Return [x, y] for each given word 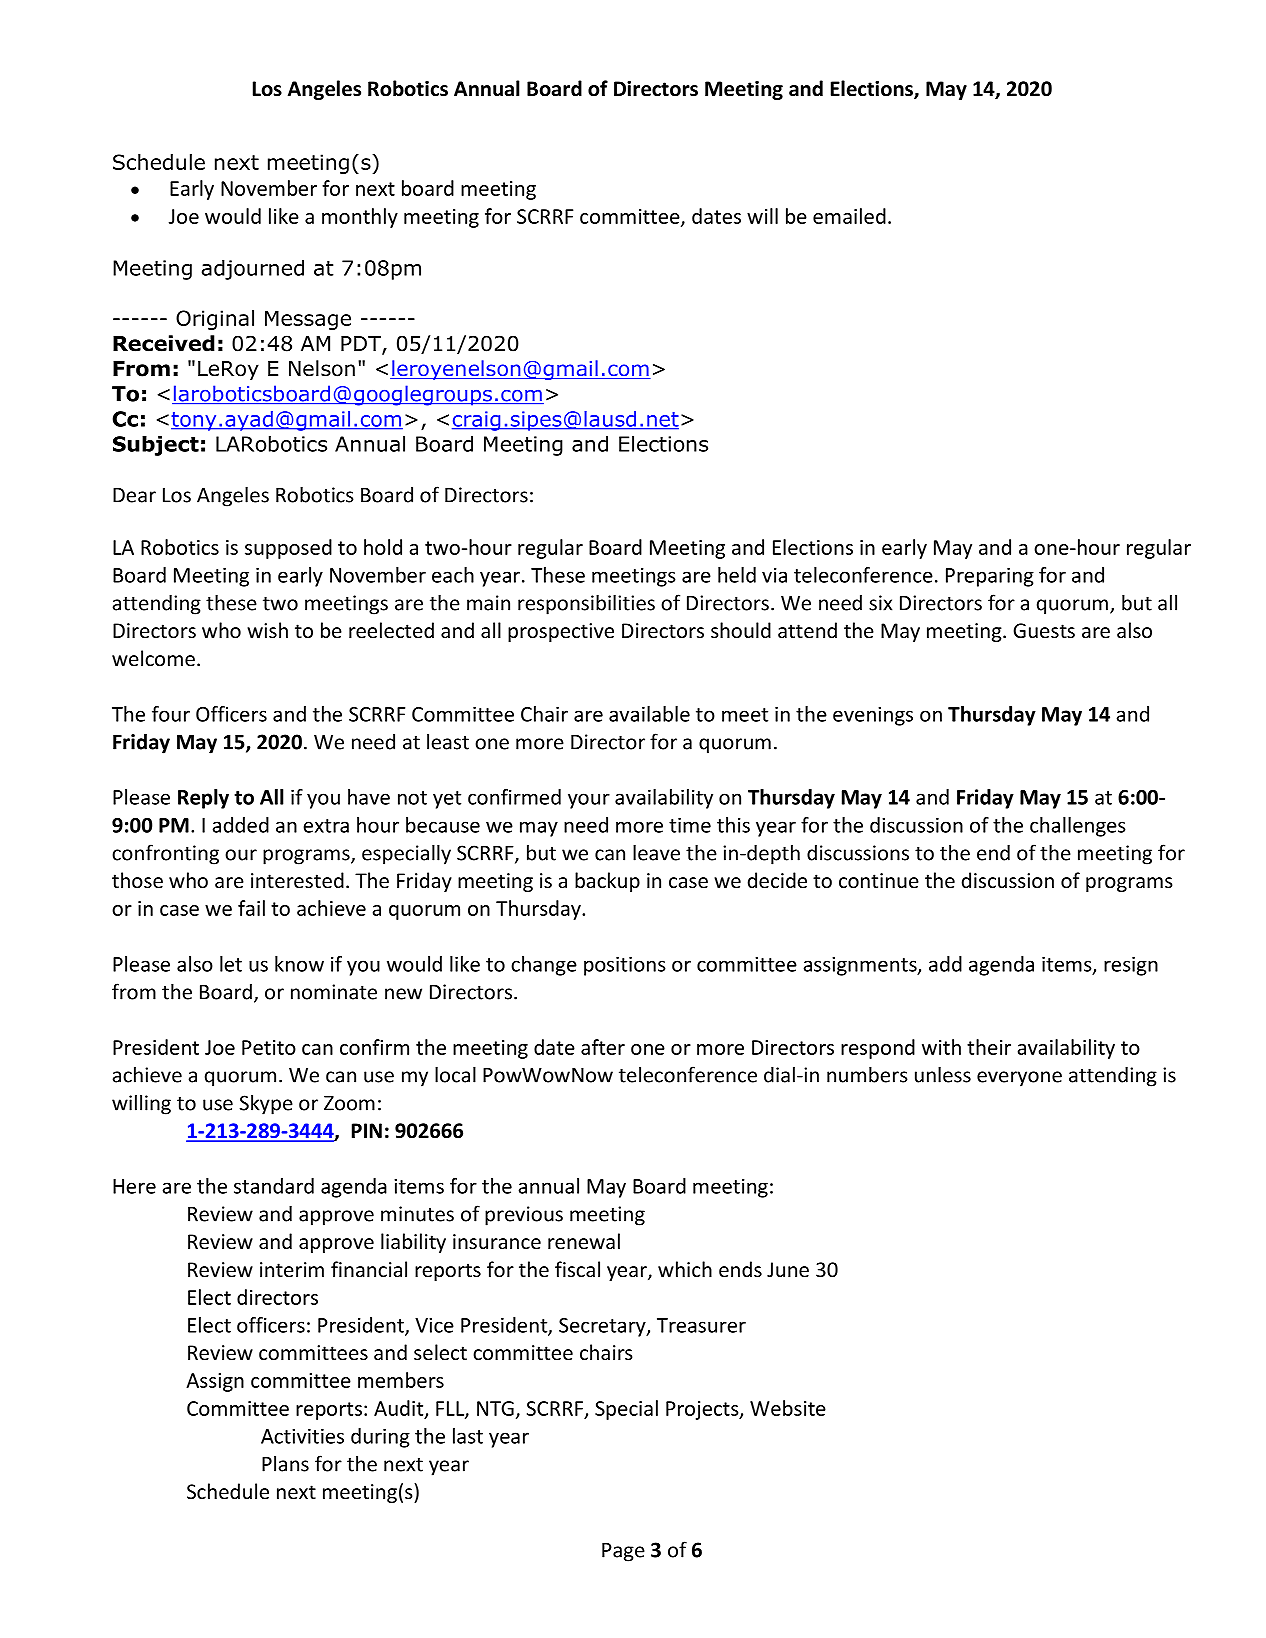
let [231, 964]
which [685, 1269]
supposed [288, 549]
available [649, 714]
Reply [203, 799]
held [737, 575]
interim [292, 1269]
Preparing [990, 577]
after [603, 1047]
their [989, 1047]
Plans [285, 1463]
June [788, 1270]
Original [215, 320]
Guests [1044, 631]
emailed [849, 216]
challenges [1078, 827]
